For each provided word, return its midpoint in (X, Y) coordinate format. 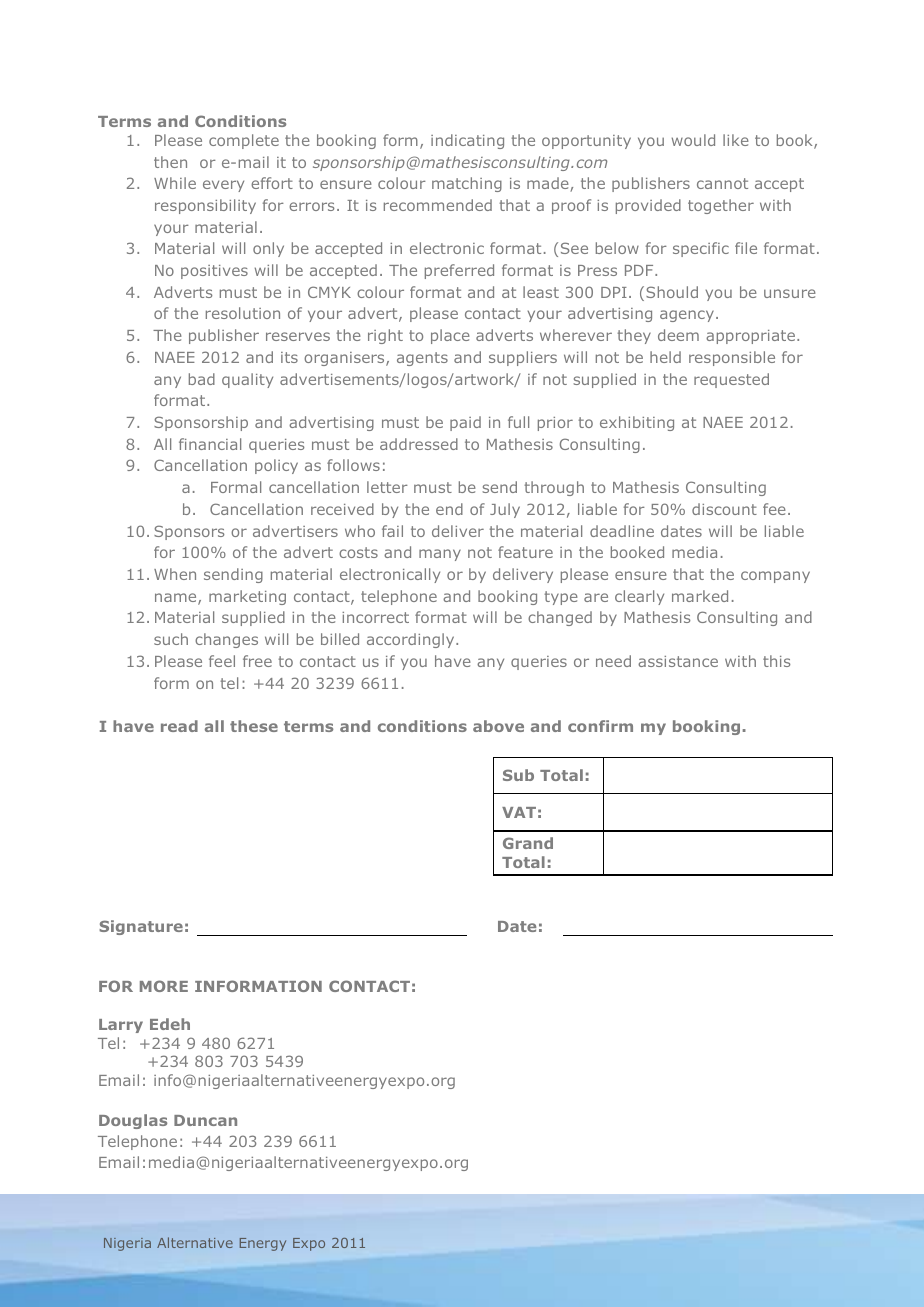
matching (467, 184)
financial (210, 444)
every (223, 186)
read (179, 726)
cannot (722, 183)
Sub (518, 775)
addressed (419, 444)
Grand (528, 843)
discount (724, 509)
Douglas (133, 1121)
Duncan (205, 1120)
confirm (600, 726)
